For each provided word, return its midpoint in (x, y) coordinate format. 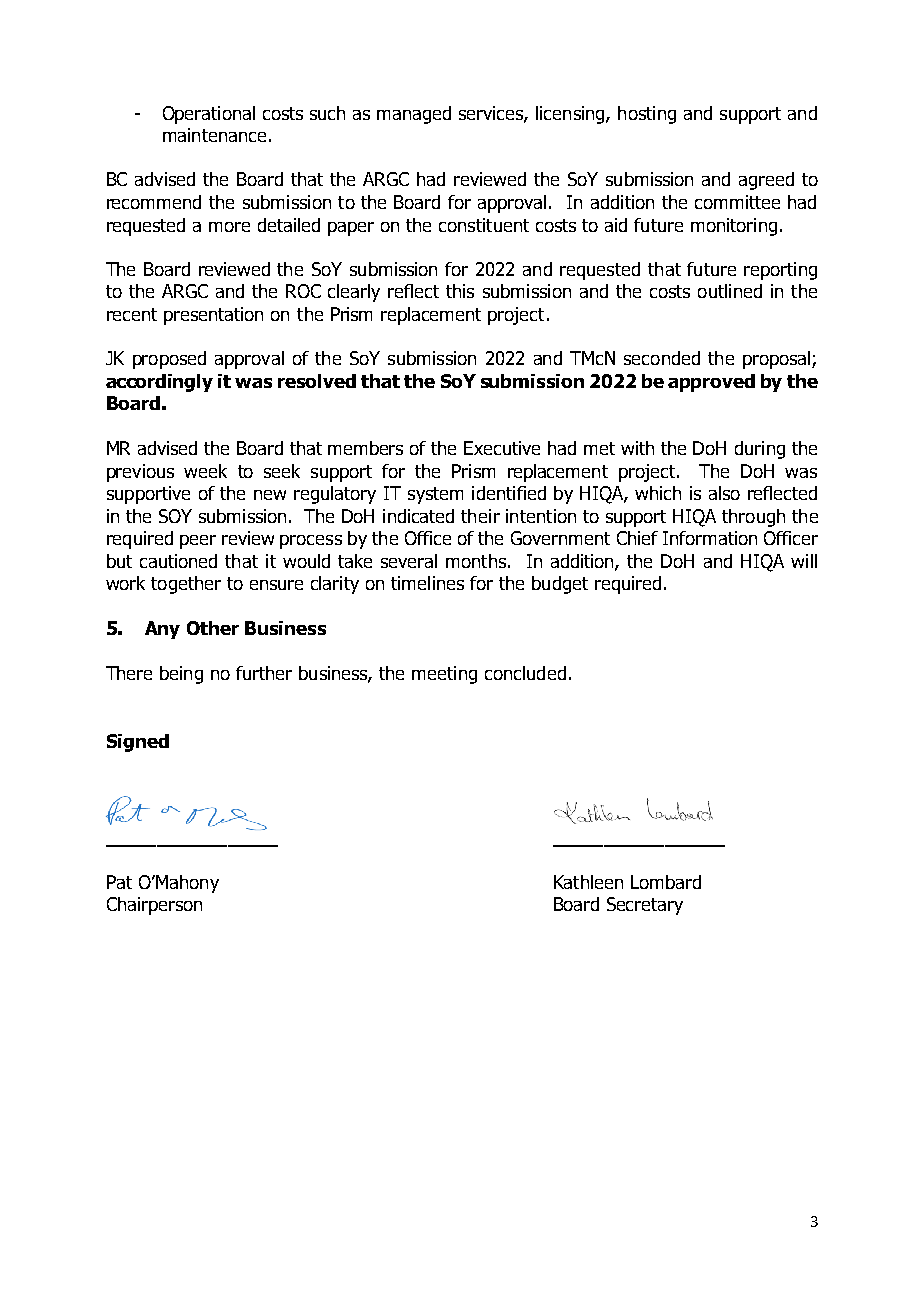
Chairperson (154, 906)
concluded (525, 673)
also (724, 493)
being (181, 675)
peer (198, 542)
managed (414, 115)
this (460, 291)
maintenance (214, 135)
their (480, 516)
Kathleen (588, 882)
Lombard (666, 882)
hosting (647, 115)
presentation (213, 316)
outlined (730, 291)
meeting (444, 675)
